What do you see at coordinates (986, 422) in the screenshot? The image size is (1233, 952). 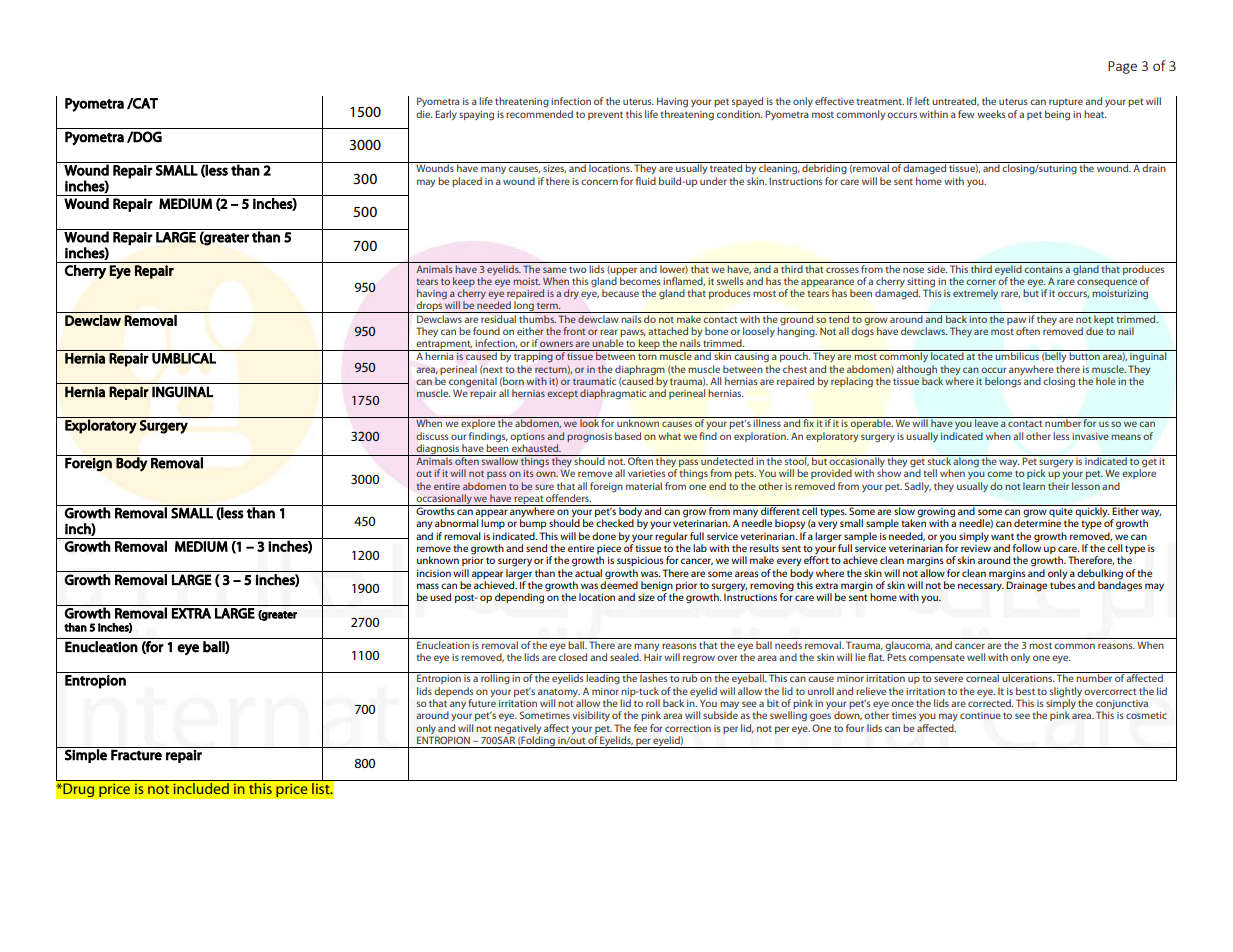 I see `leave` at bounding box center [986, 422].
